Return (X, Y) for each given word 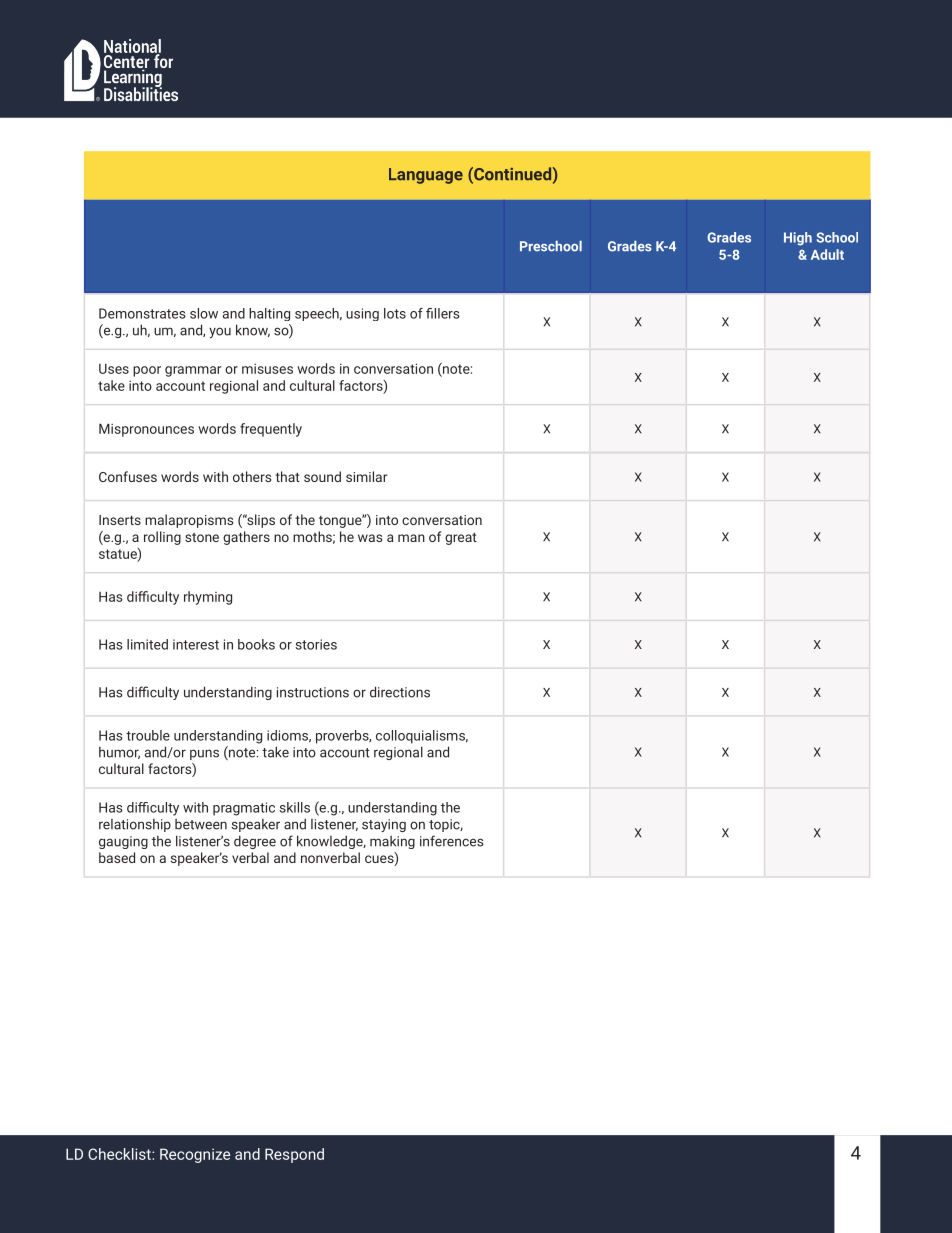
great (461, 539)
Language (426, 176)
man (411, 538)
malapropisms (189, 521)
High (798, 239)
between (201, 824)
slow (204, 313)
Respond (294, 1155)
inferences (451, 841)
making (392, 842)
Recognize (195, 1155)
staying (384, 825)
